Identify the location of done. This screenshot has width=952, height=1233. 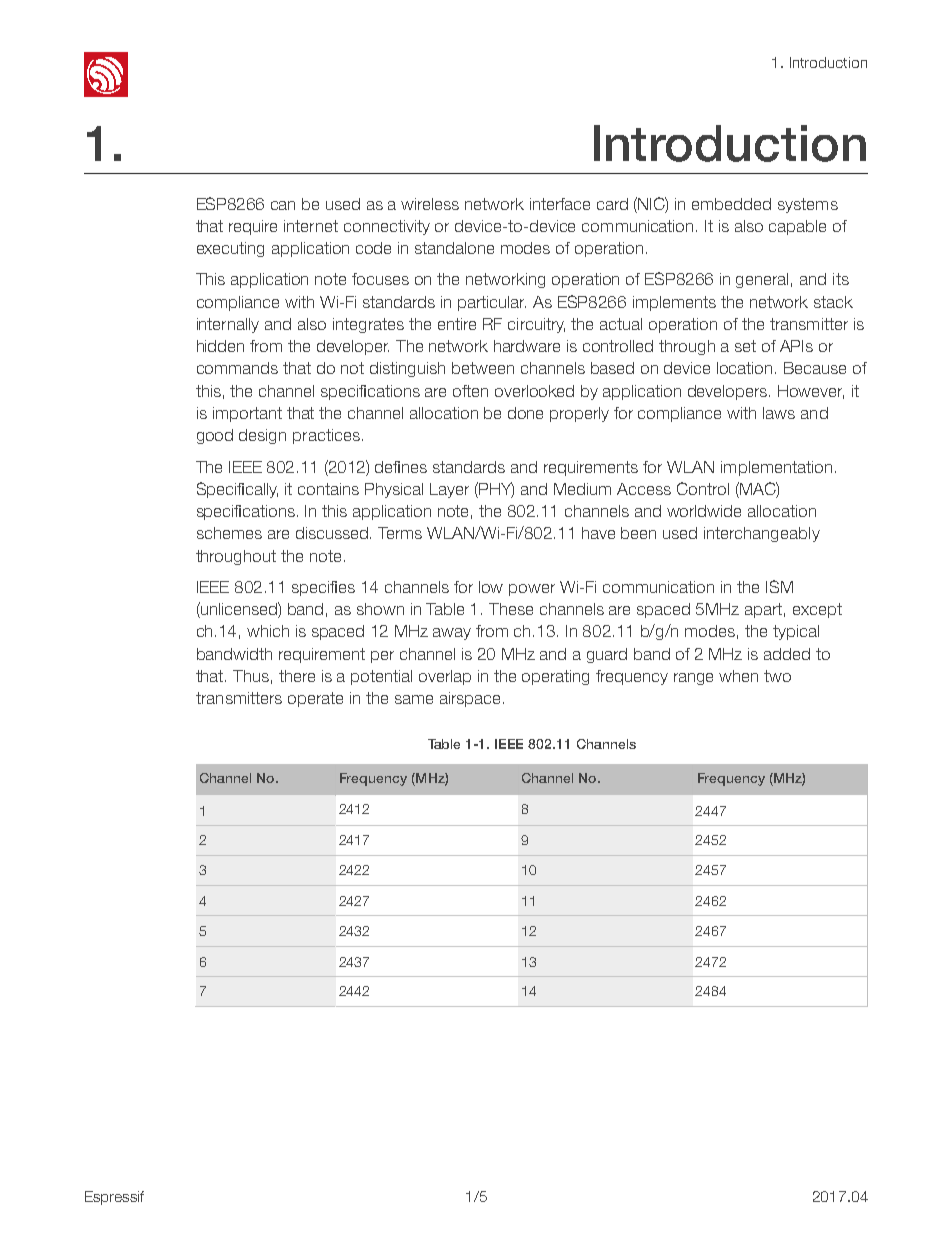
(525, 413).
